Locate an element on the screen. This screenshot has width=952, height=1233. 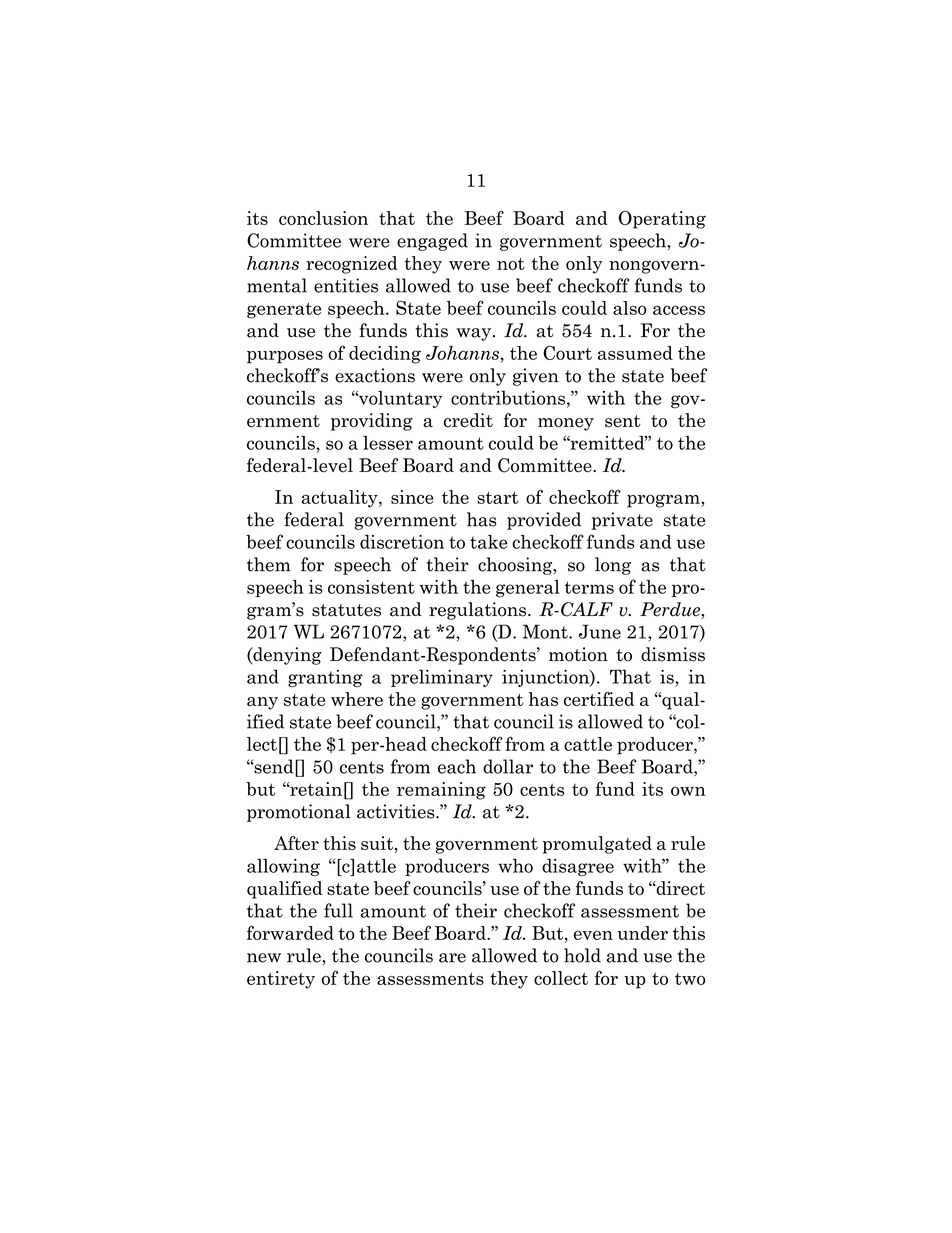
conclusion is located at coordinates (323, 218).
